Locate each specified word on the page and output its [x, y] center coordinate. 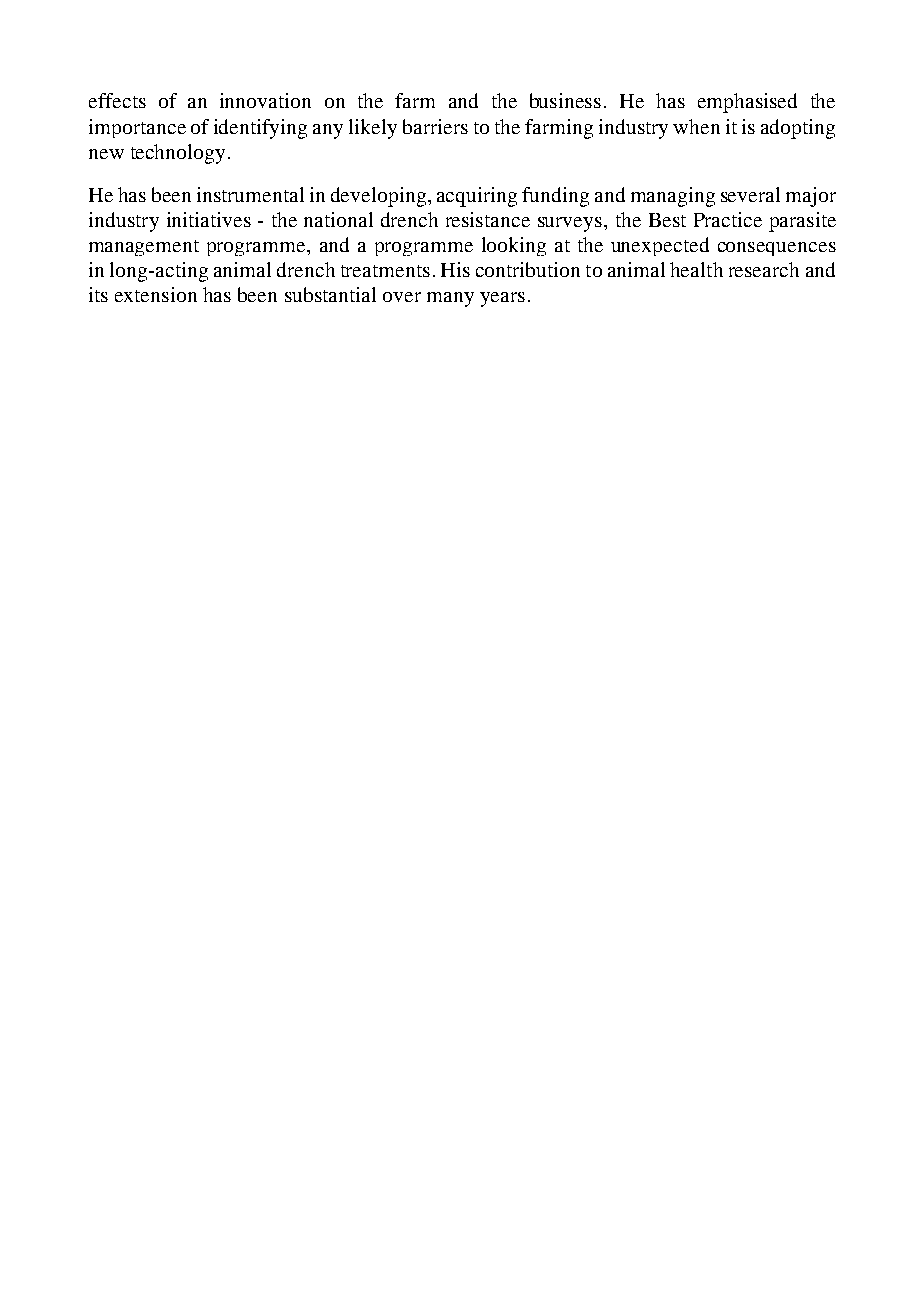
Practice [728, 219]
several [750, 194]
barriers [435, 126]
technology [178, 154]
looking [514, 246]
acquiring [477, 197]
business [565, 100]
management [144, 248]
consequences [777, 249]
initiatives [209, 219]
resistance [488, 219]
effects [117, 100]
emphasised [747, 103]
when [696, 126]
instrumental [250, 194]
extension [156, 294]
